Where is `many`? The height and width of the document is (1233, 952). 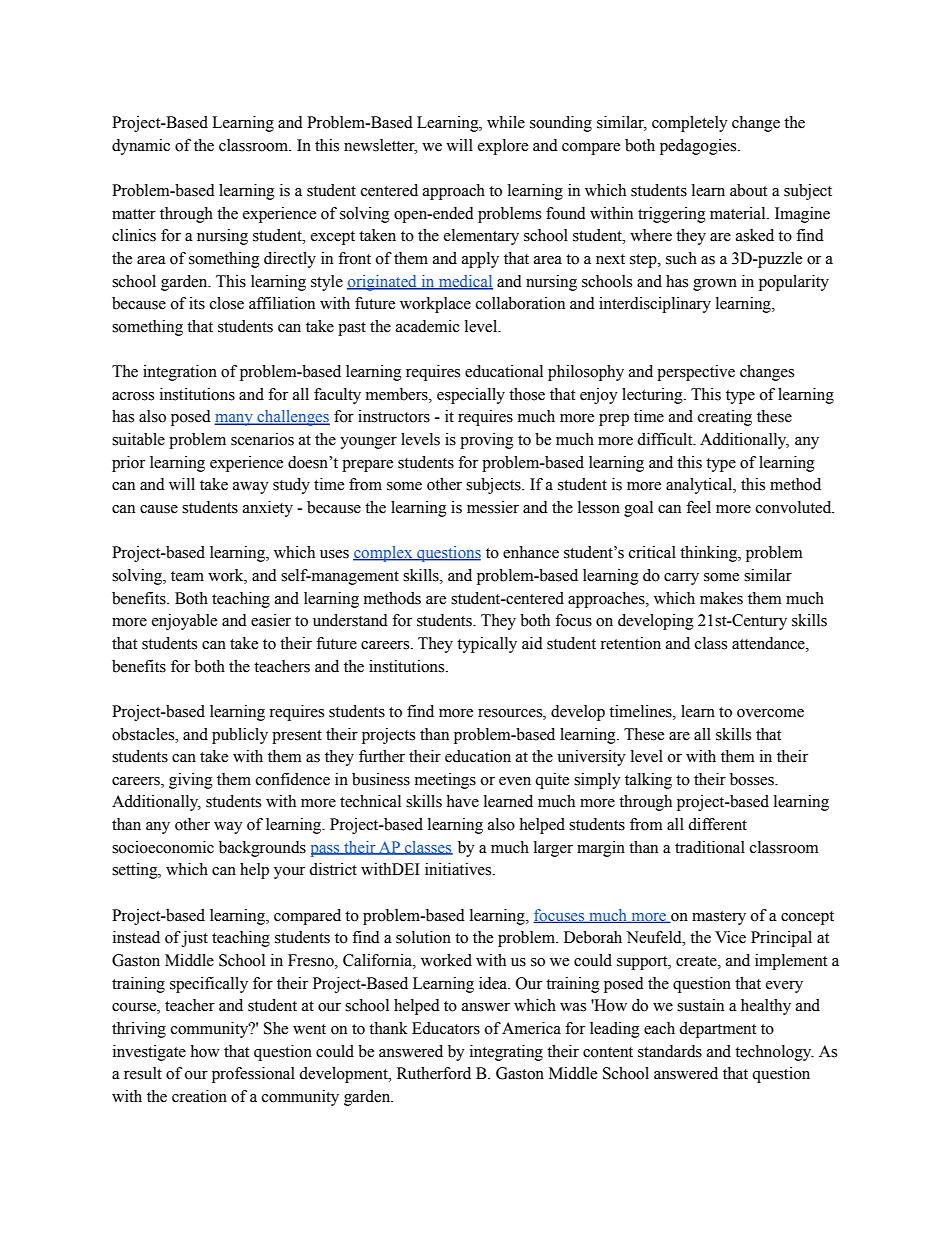 many is located at coordinates (234, 420).
